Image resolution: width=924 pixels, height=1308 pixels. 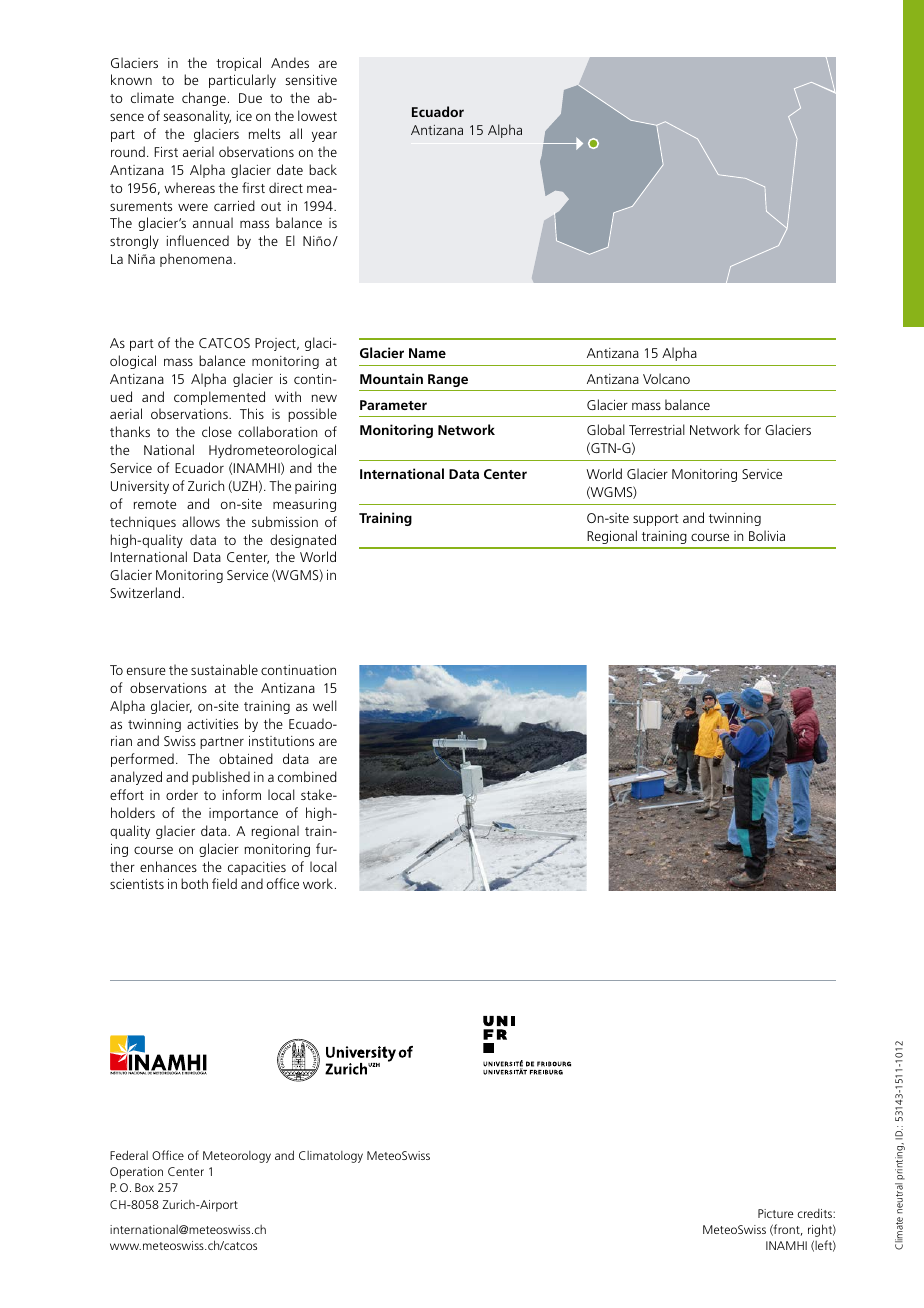 What do you see at coordinates (237, 1157) in the image?
I see `Meteorology` at bounding box center [237, 1157].
